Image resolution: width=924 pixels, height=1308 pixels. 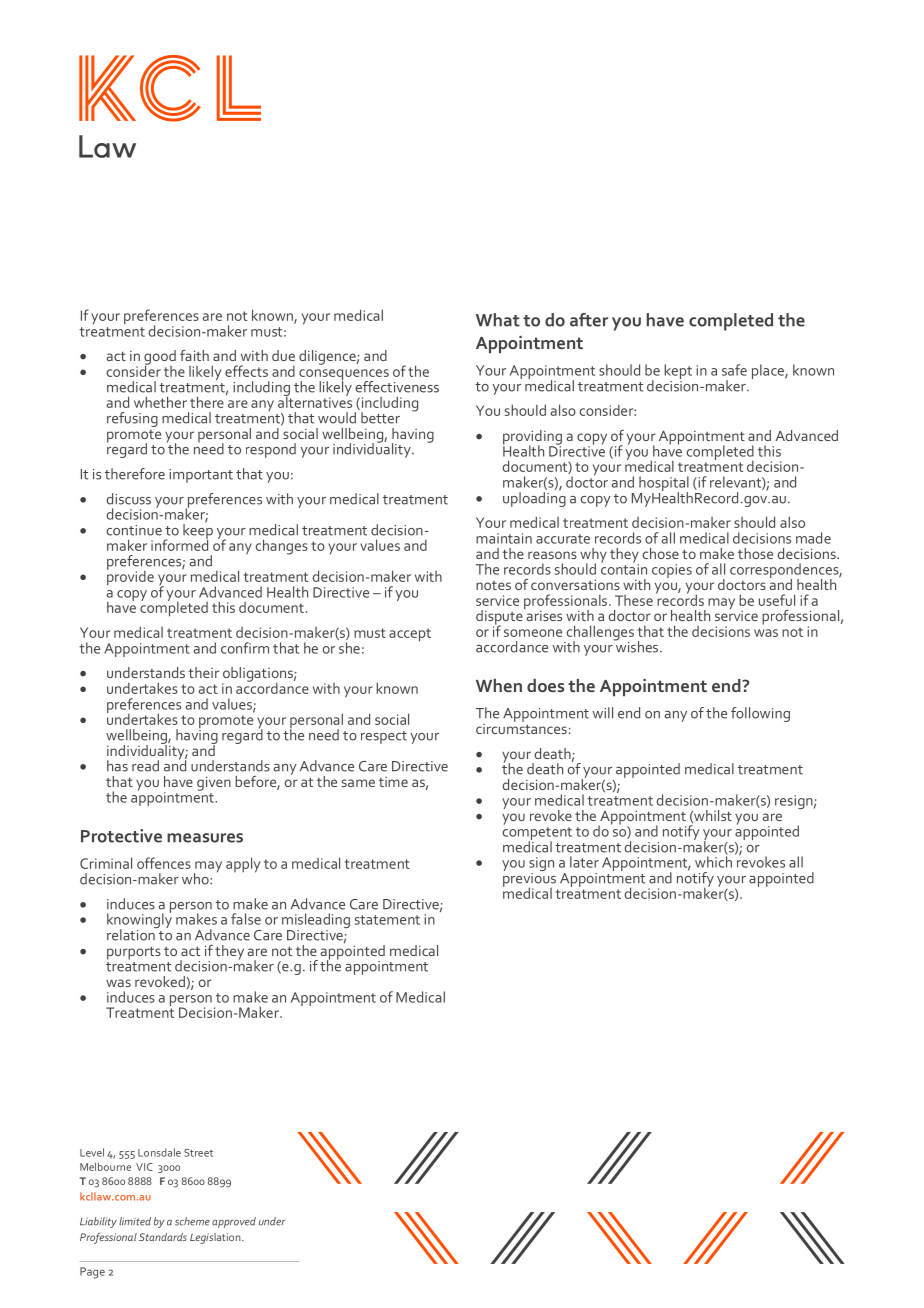 What do you see at coordinates (734, 370) in the document?
I see `safe` at bounding box center [734, 370].
